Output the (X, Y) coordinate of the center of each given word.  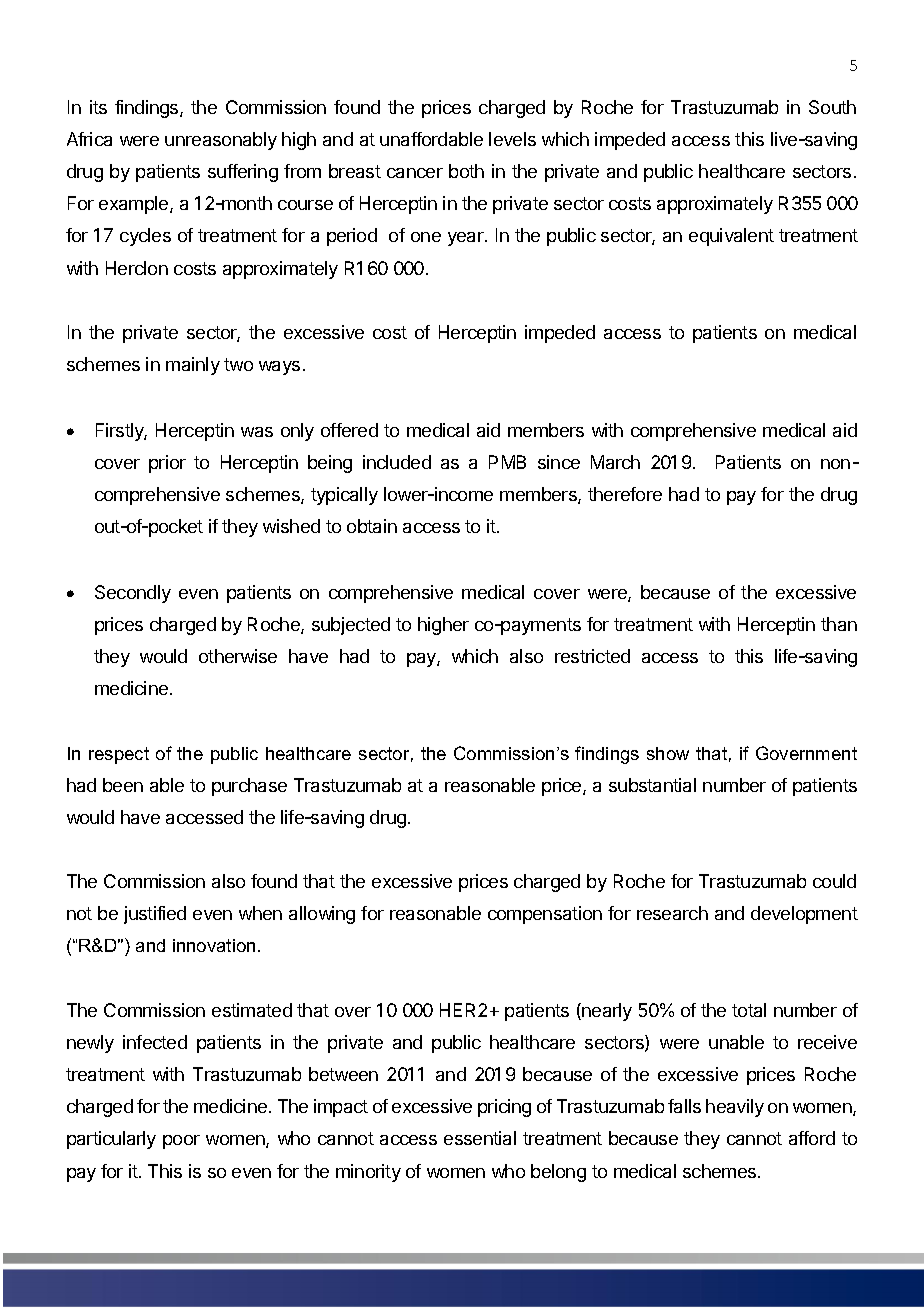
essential (480, 1138)
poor (181, 1142)
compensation (545, 915)
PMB (507, 462)
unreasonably (221, 141)
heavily (735, 1108)
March (615, 462)
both (466, 171)
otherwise (238, 656)
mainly (193, 366)
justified (155, 915)
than (839, 624)
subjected (351, 626)
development (804, 915)
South (832, 107)
